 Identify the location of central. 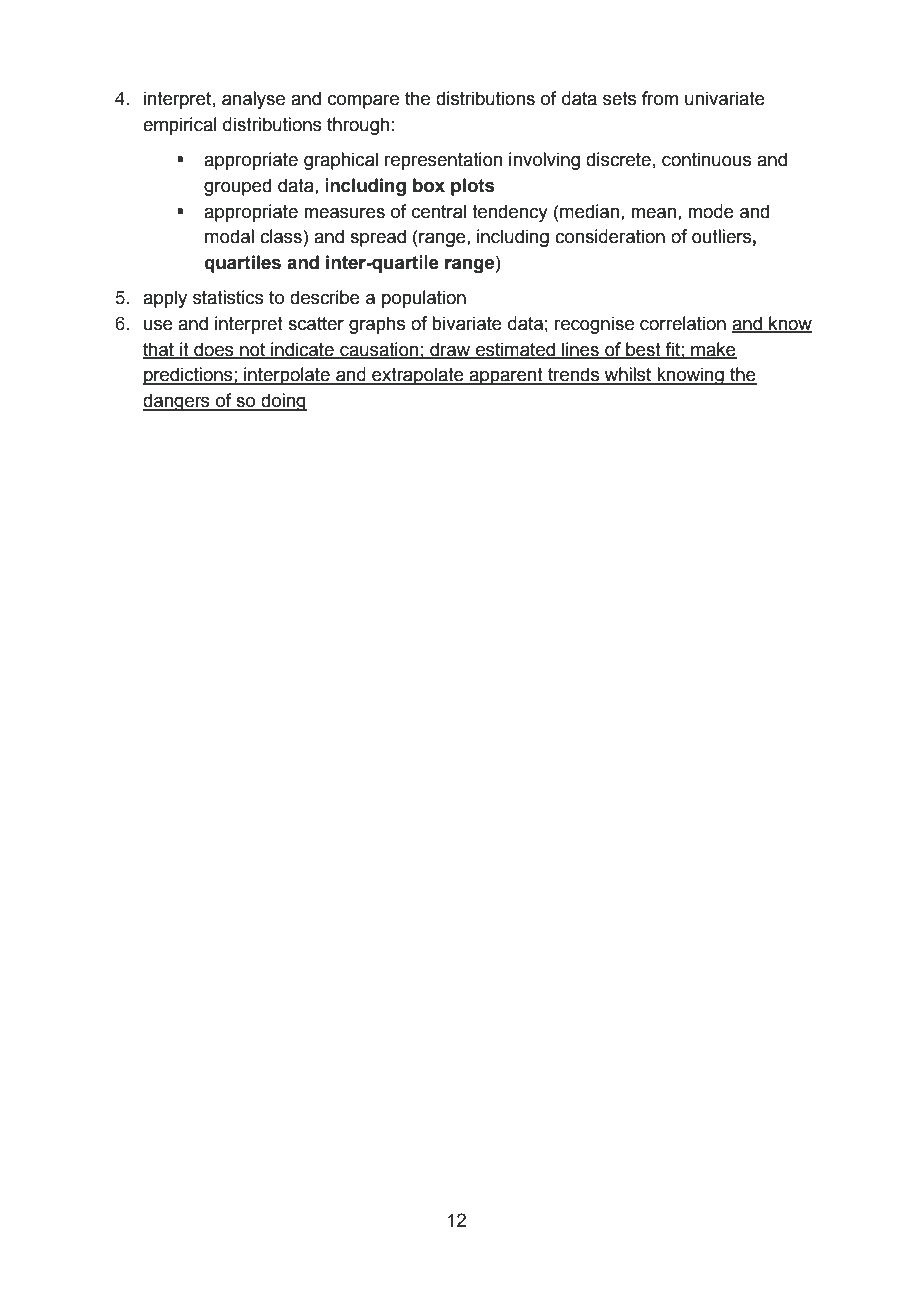
(439, 211).
